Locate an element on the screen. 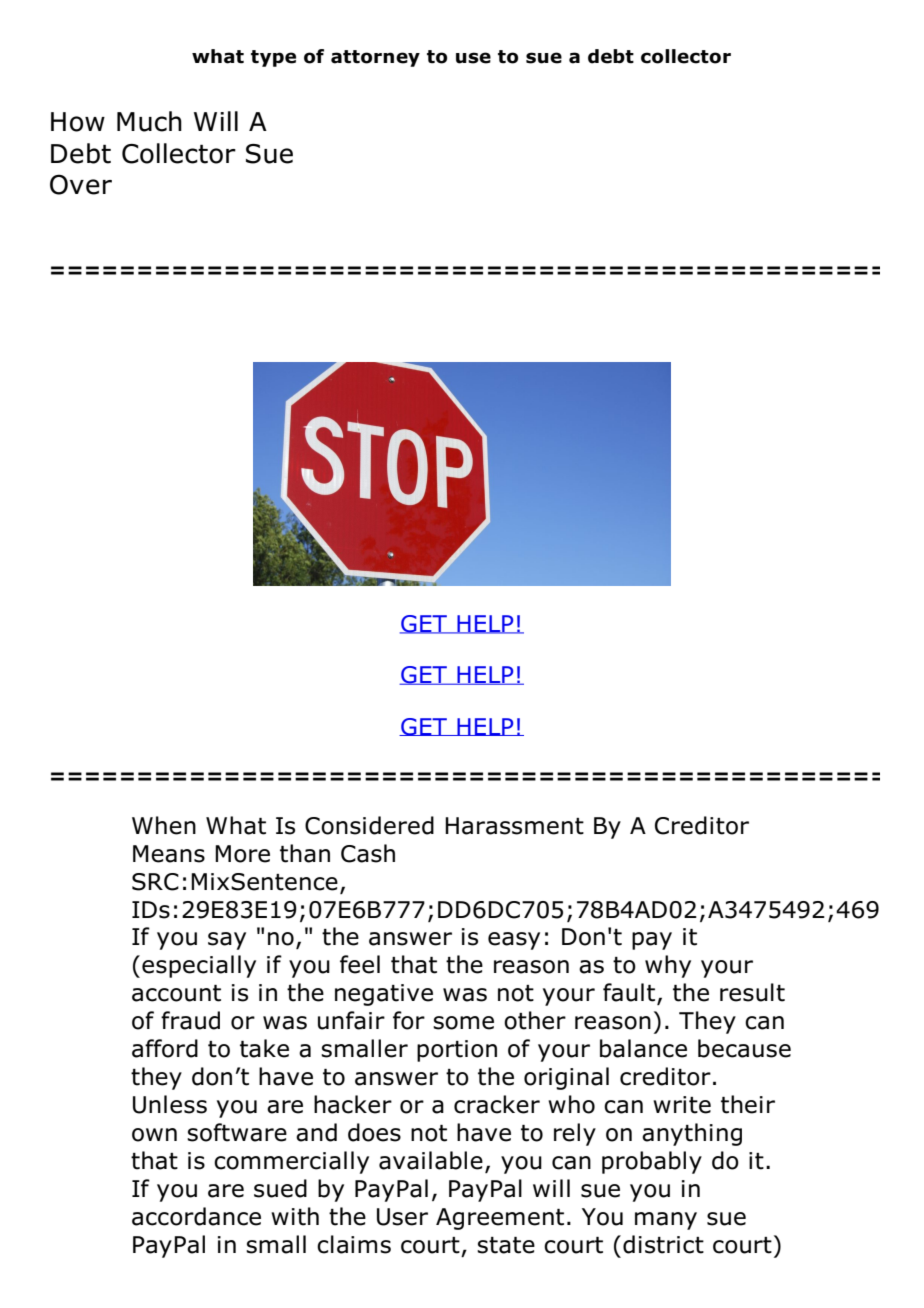 Image resolution: width=924 pixels, height=1308 pixels. User is located at coordinates (402, 1217).
